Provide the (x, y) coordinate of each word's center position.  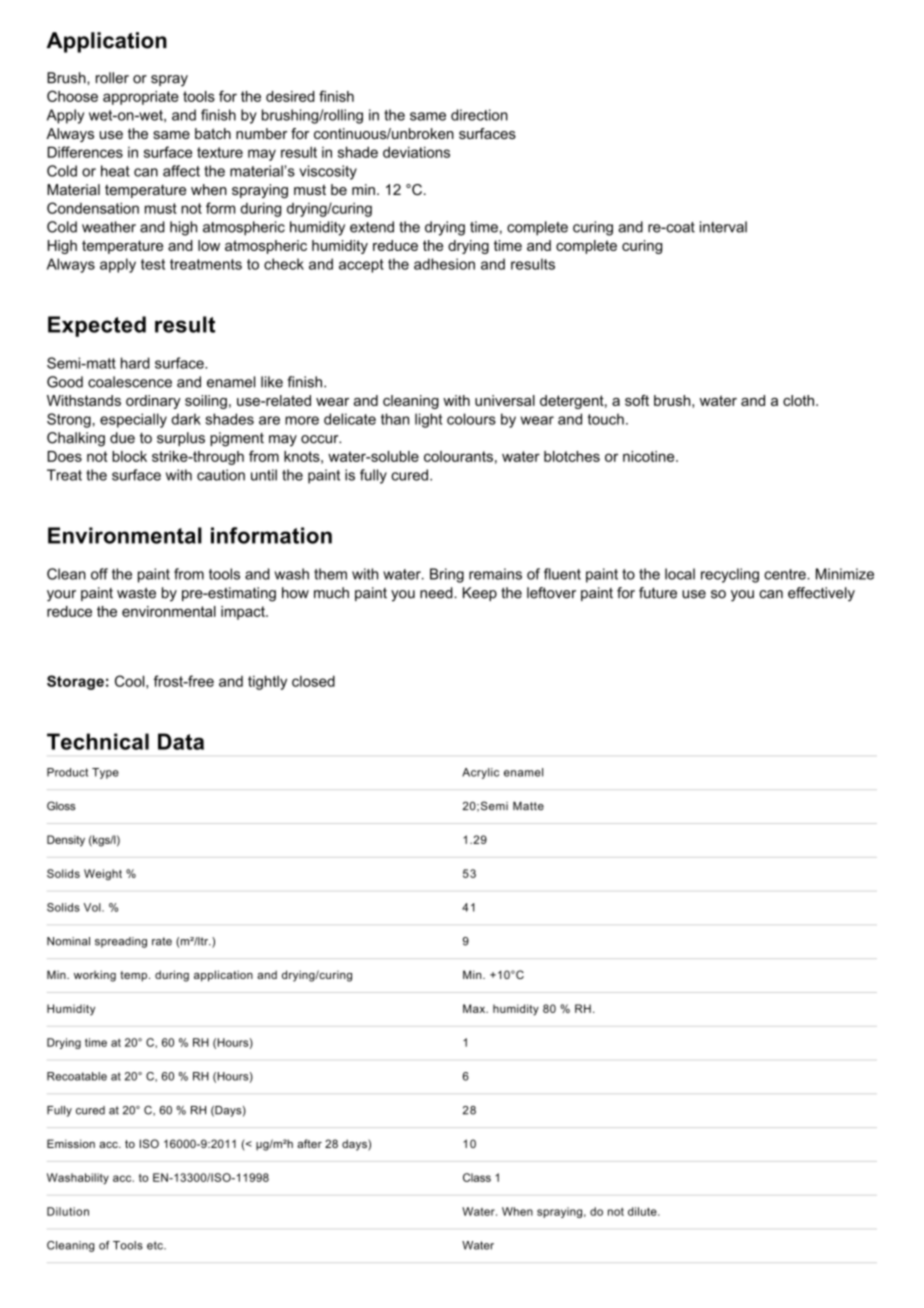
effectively (821, 594)
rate (162, 941)
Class (477, 1177)
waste (136, 593)
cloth (798, 400)
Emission (71, 1143)
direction (479, 115)
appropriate (141, 98)
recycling (730, 575)
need (437, 593)
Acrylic (480, 773)
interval (723, 227)
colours (471, 419)
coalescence (130, 382)
